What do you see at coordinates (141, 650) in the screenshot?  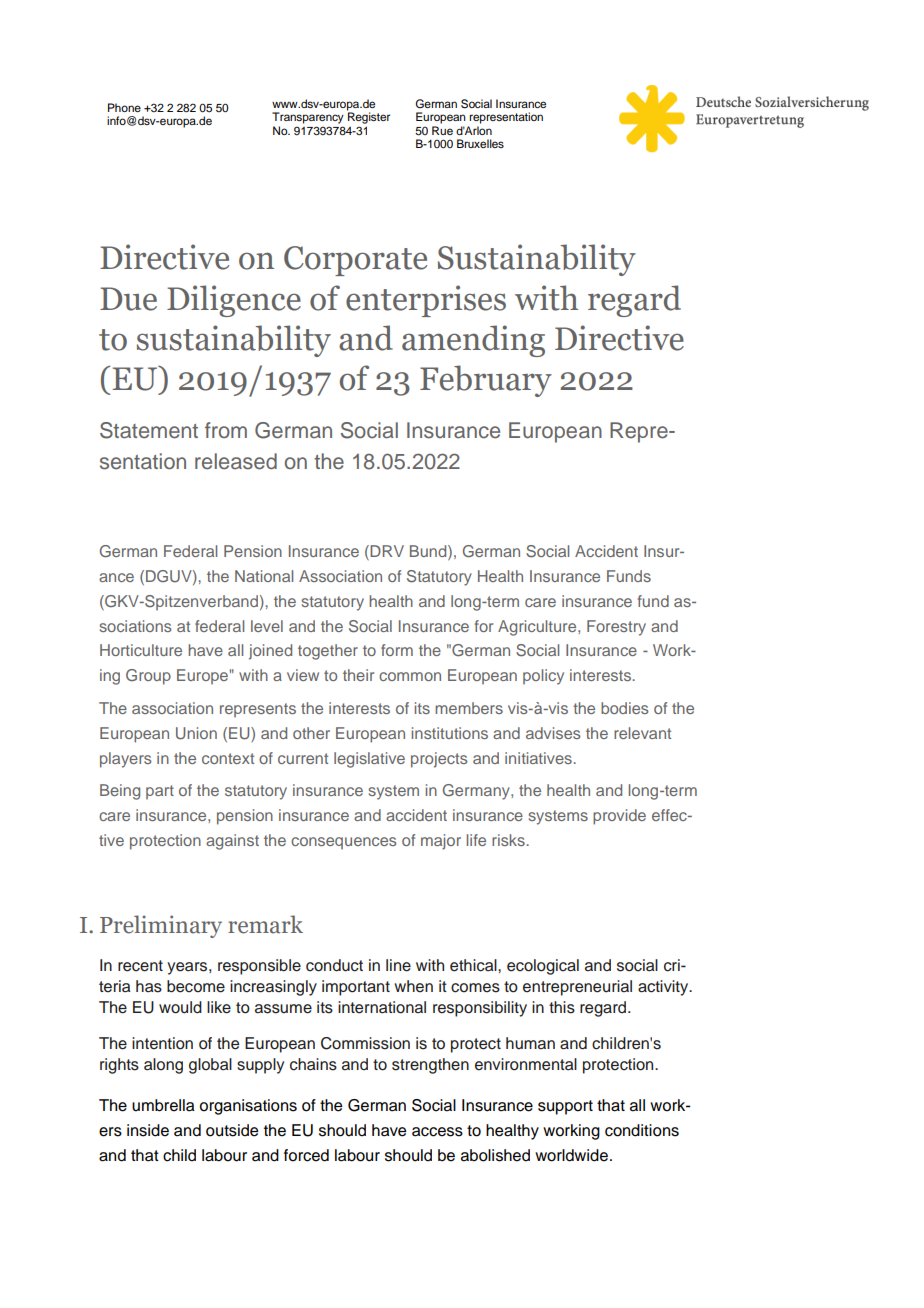 I see `Horticulture` at bounding box center [141, 650].
